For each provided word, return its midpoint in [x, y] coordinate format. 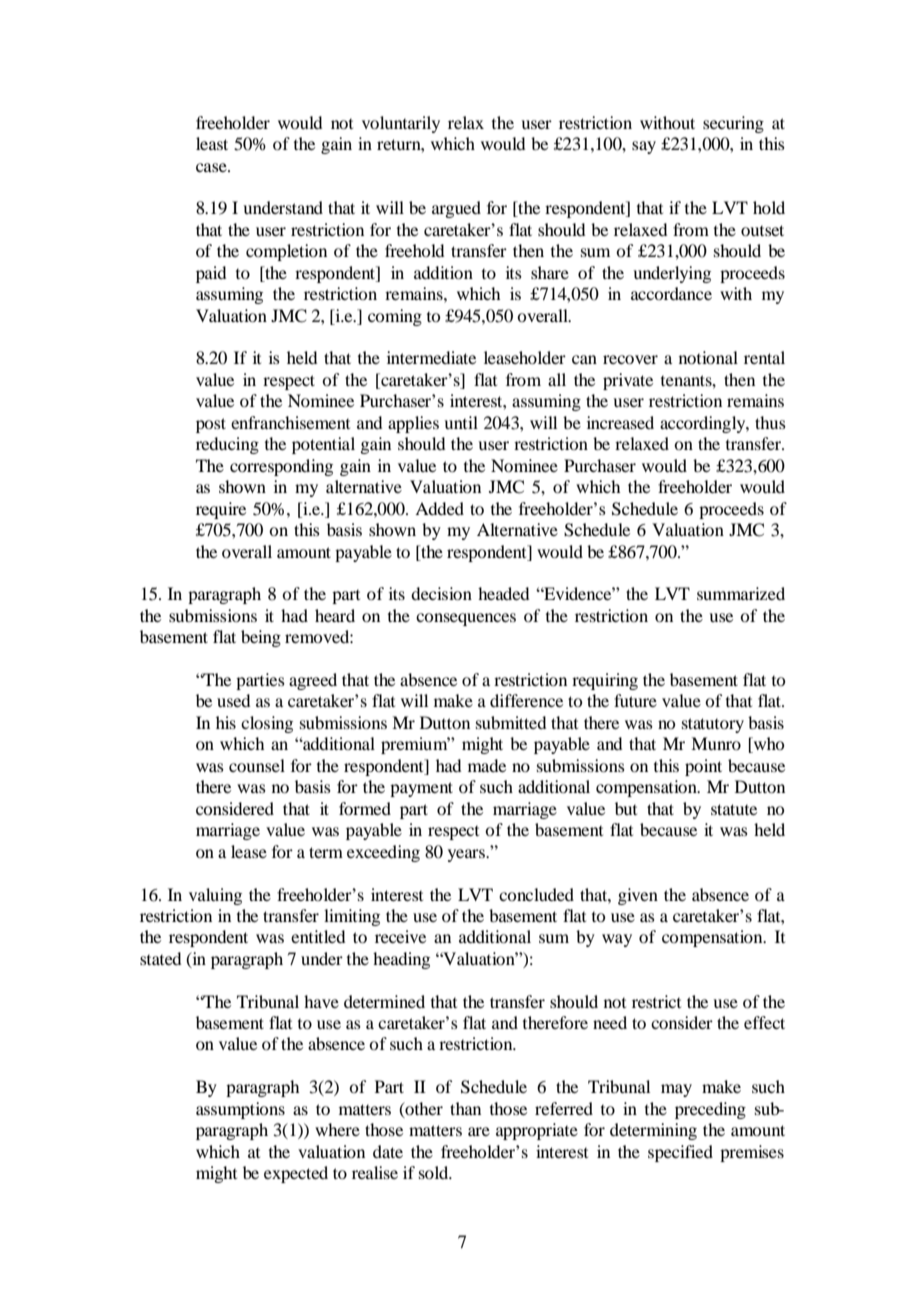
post [211, 425]
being [261, 638]
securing [733, 124]
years [468, 855]
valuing [215, 896]
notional [708, 357]
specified [680, 1153]
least [212, 143]
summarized [741, 593]
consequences [466, 619]
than [465, 1108]
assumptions [240, 1110]
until [461, 422]
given [638, 896]
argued [456, 209]
